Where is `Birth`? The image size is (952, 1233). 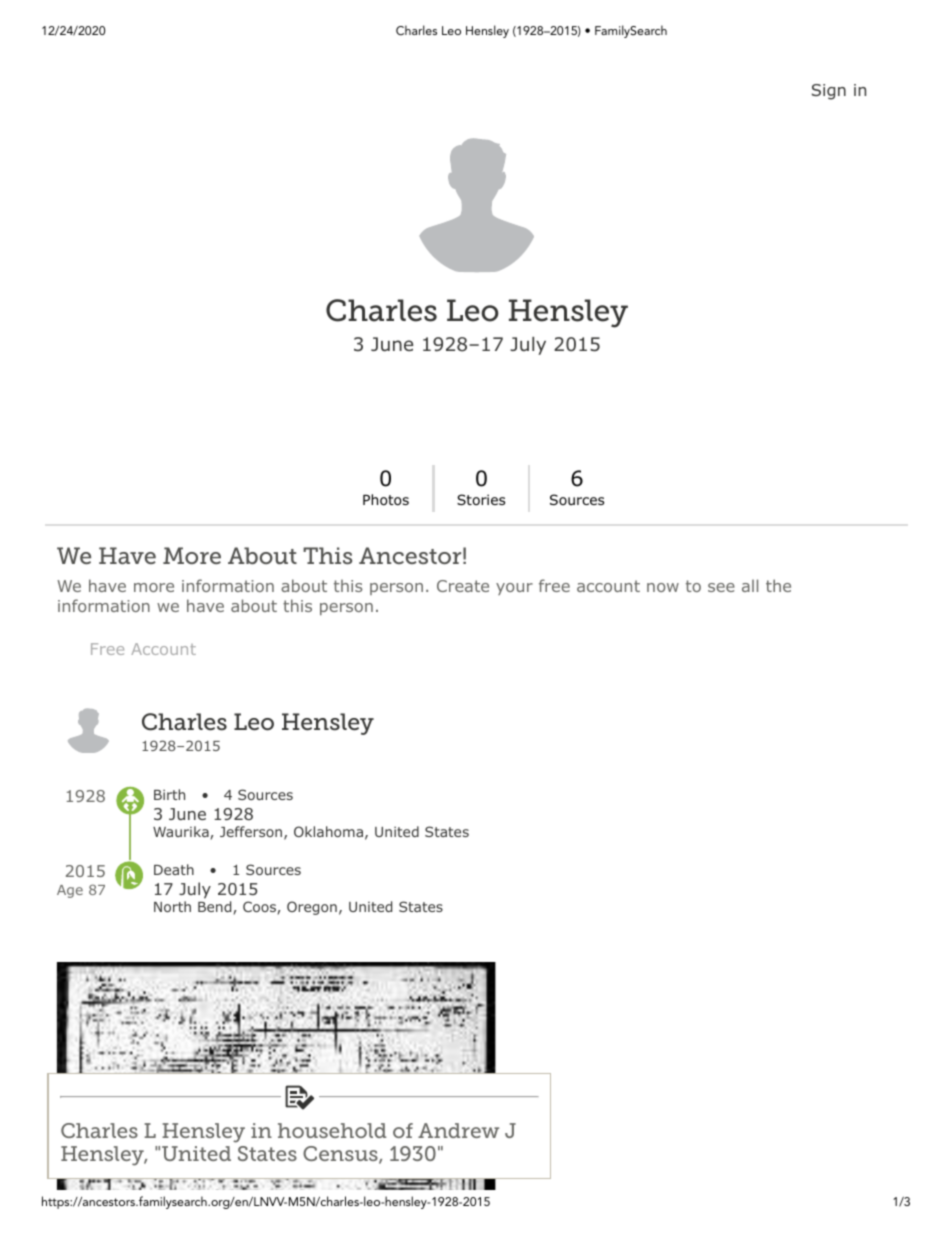
Birth is located at coordinates (169, 794).
